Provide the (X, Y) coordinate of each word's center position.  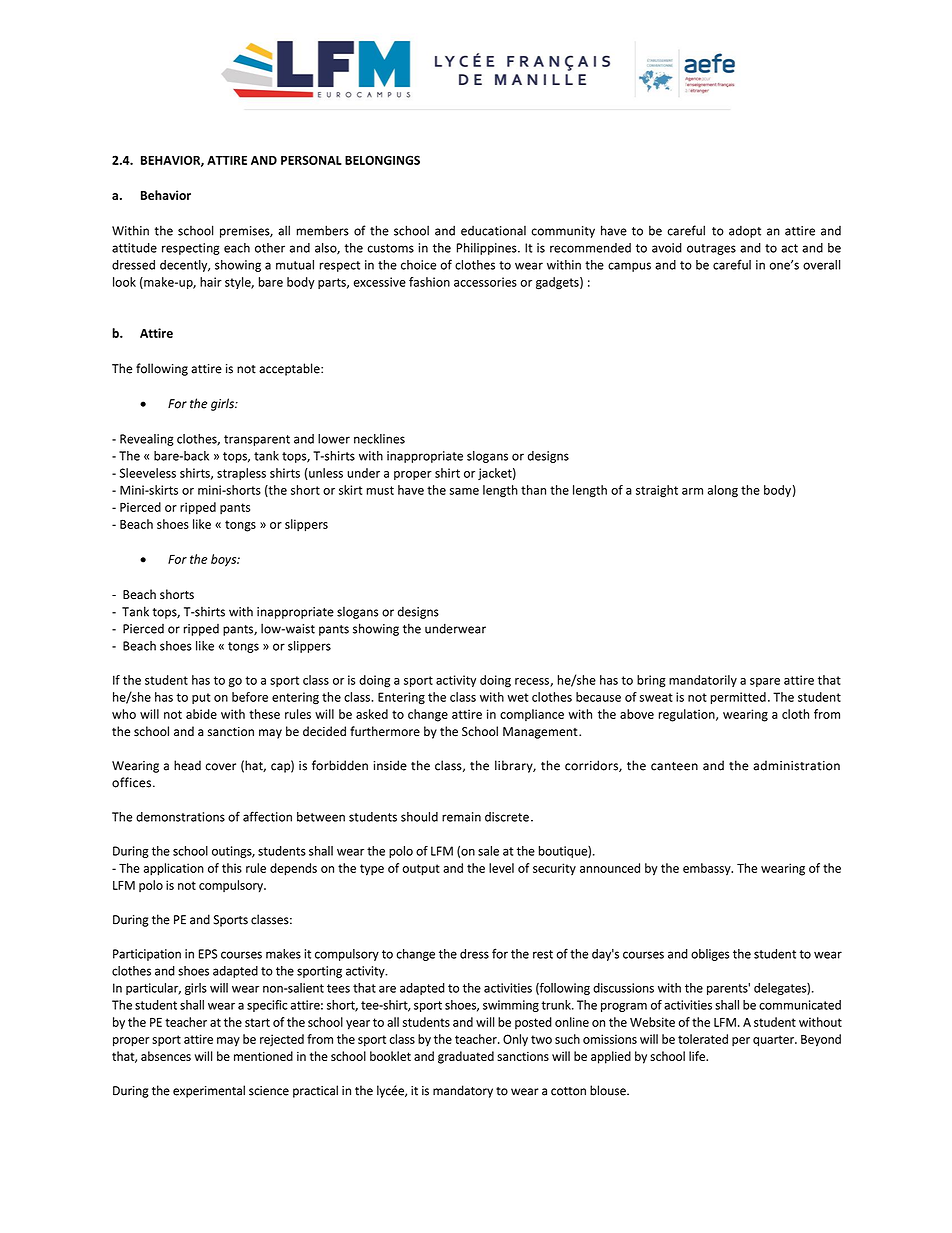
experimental (209, 1091)
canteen (674, 766)
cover (221, 767)
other (270, 248)
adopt (745, 232)
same (464, 491)
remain (461, 817)
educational (493, 231)
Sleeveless (148, 473)
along (723, 491)
